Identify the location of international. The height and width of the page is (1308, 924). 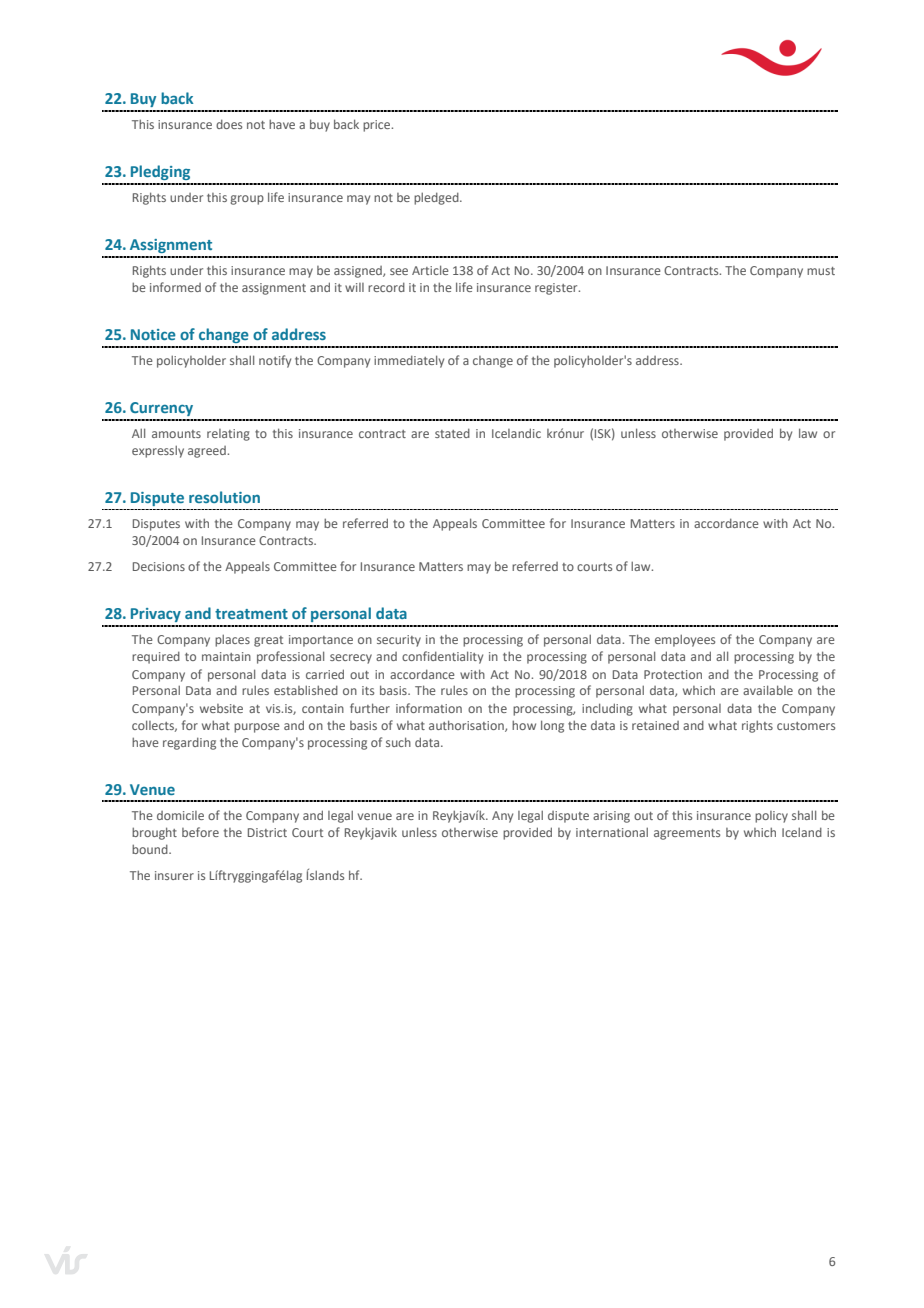
(612, 832).
